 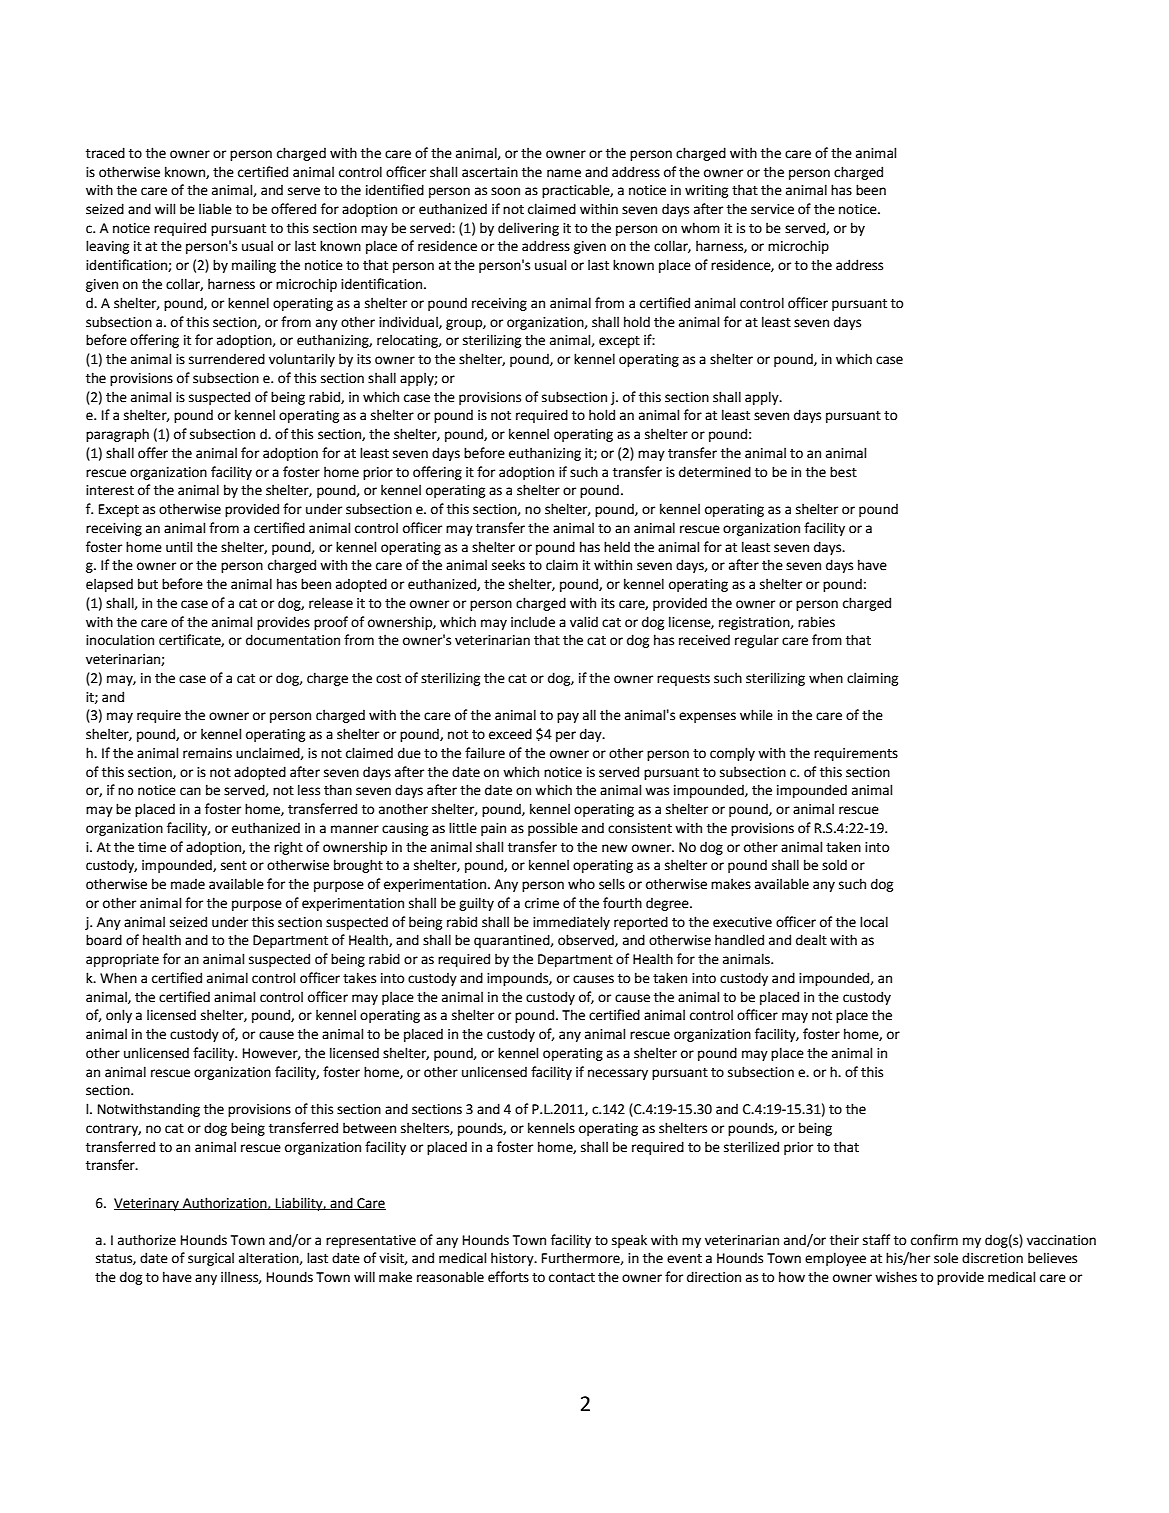 What do you see at coordinates (874, 922) in the screenshot?
I see `local` at bounding box center [874, 922].
